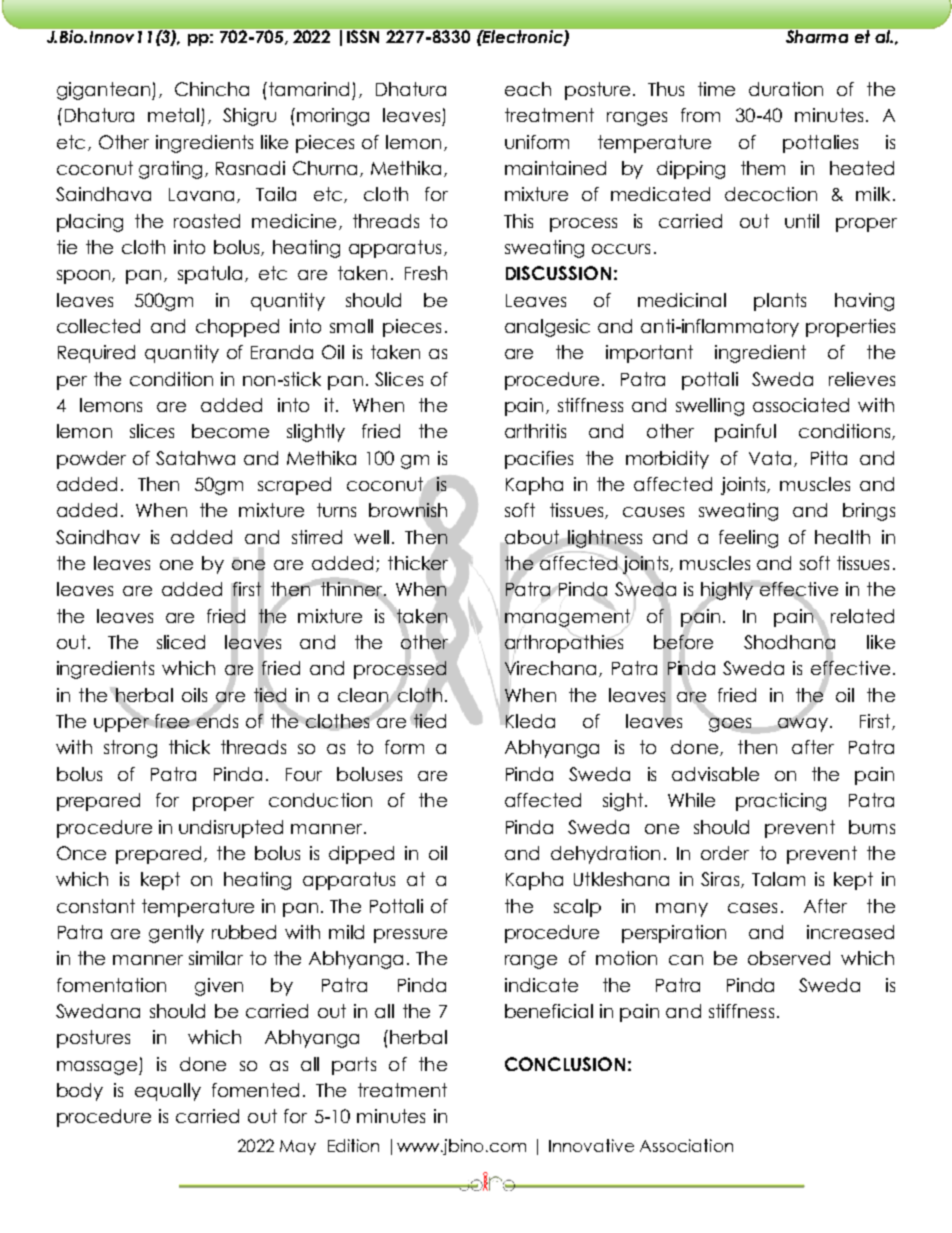  What do you see at coordinates (130, 749) in the screenshot?
I see `strong` at bounding box center [130, 749].
